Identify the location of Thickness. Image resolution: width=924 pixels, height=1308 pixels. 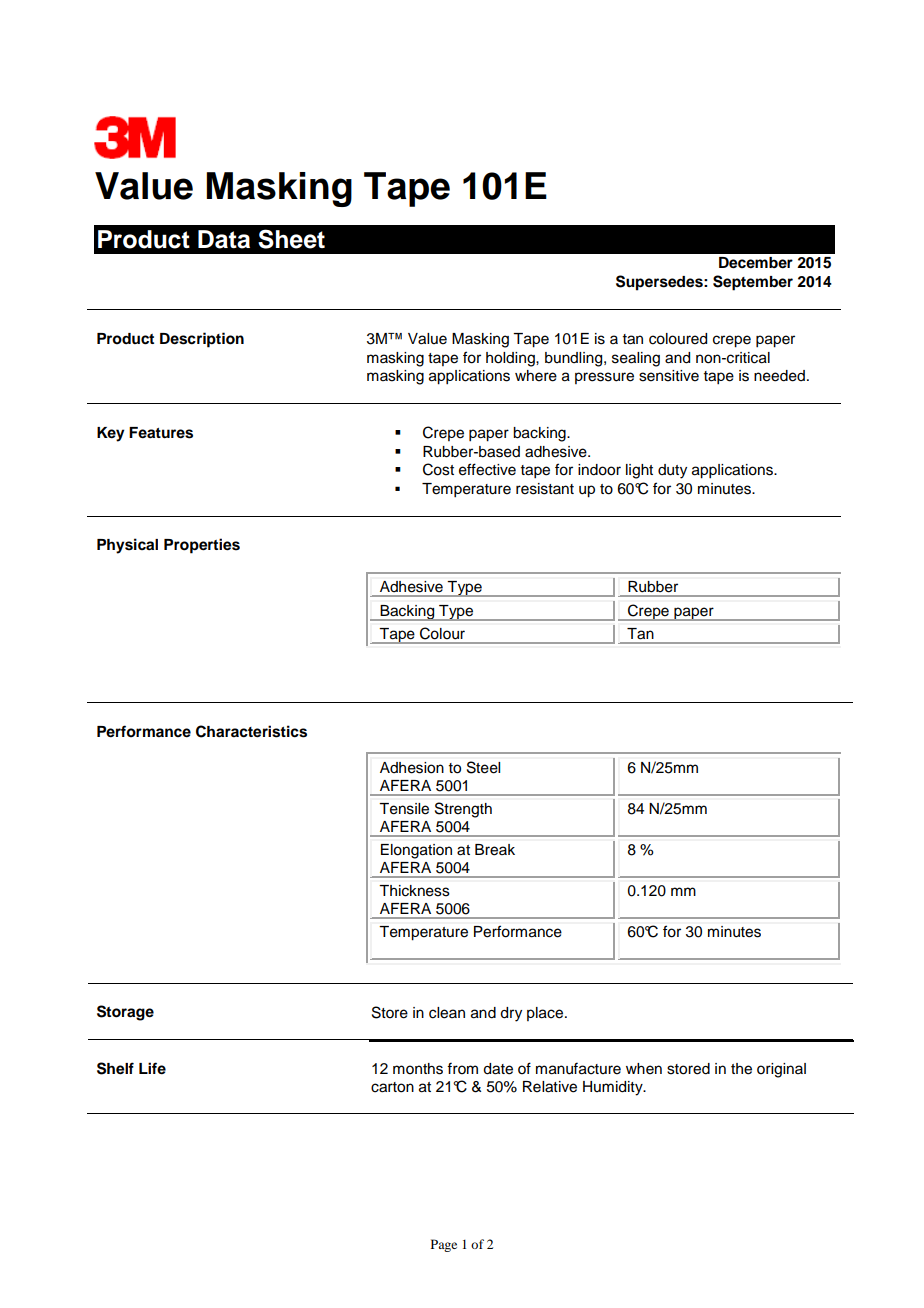
(414, 891).
